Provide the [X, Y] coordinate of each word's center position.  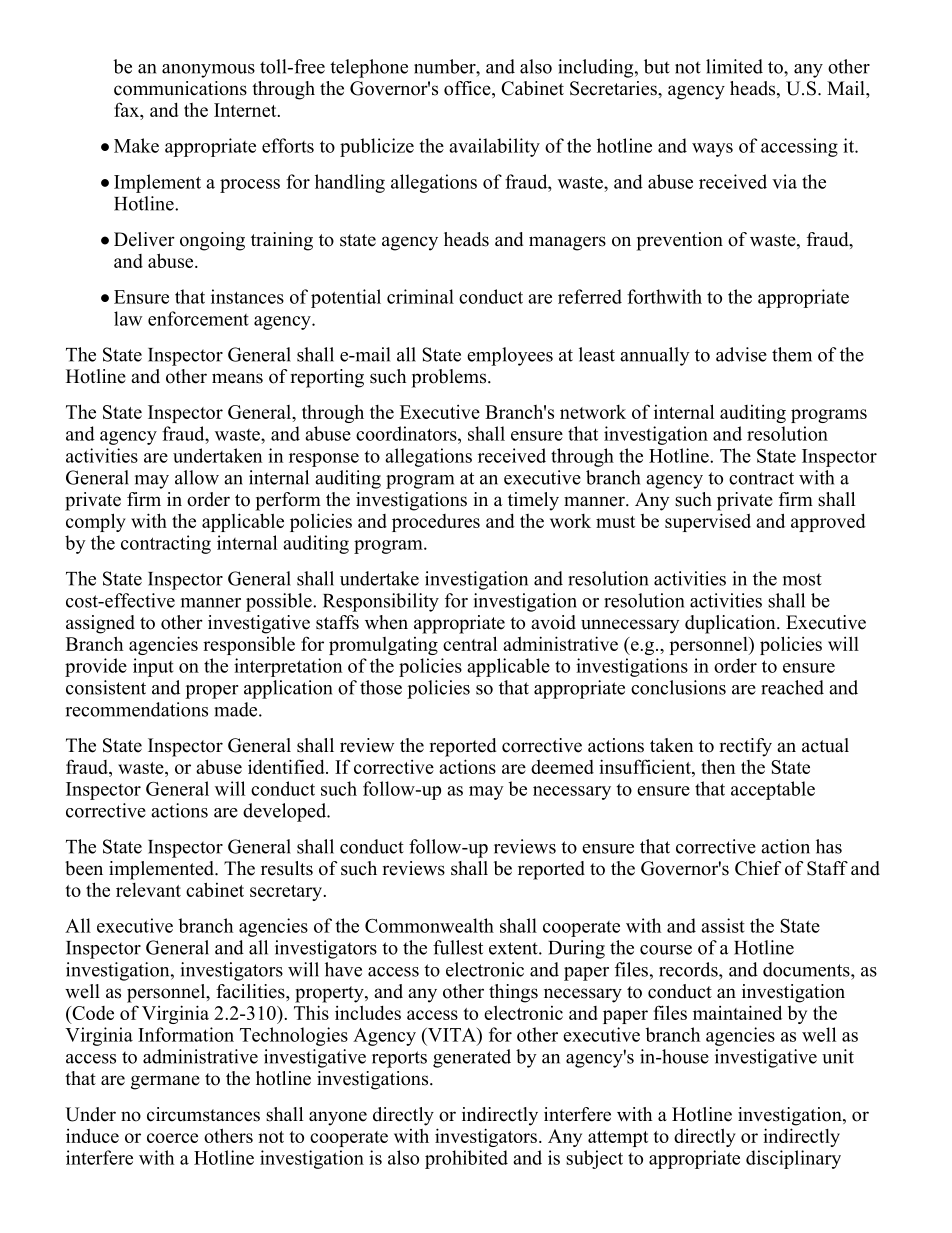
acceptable [773, 790]
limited [734, 66]
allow [197, 477]
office [468, 89]
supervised [708, 522]
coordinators [407, 433]
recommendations [136, 709]
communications [180, 88]
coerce [172, 1138]
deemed [562, 767]
